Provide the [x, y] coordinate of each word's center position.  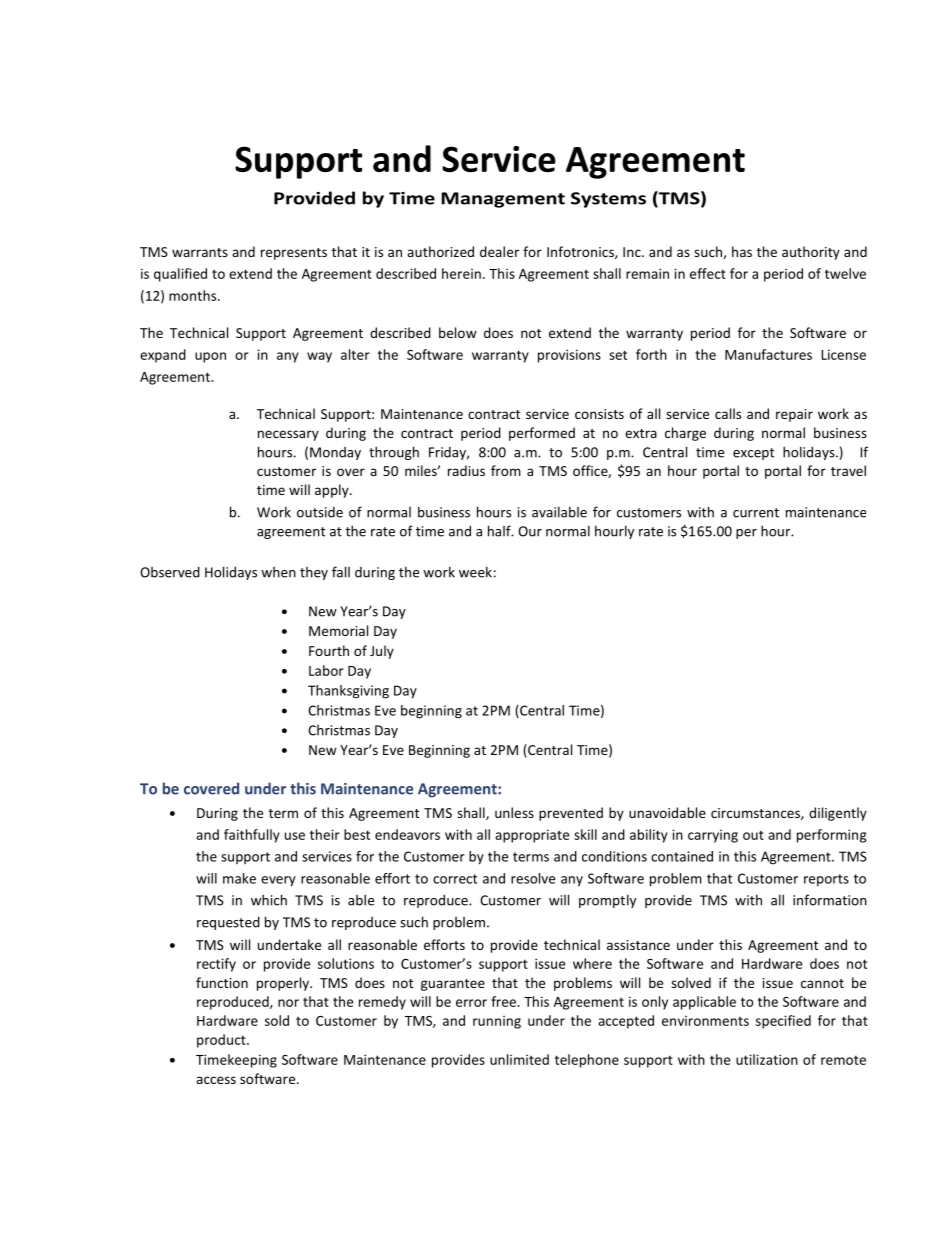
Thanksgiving [348, 692]
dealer [499, 251]
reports [826, 880]
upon [210, 357]
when [278, 572]
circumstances [756, 814]
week [475, 572]
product [222, 1041]
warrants [200, 252]
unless [514, 812]
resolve [533, 878]
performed [542, 434]
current [756, 513]
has [742, 251]
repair [794, 415]
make [239, 878]
